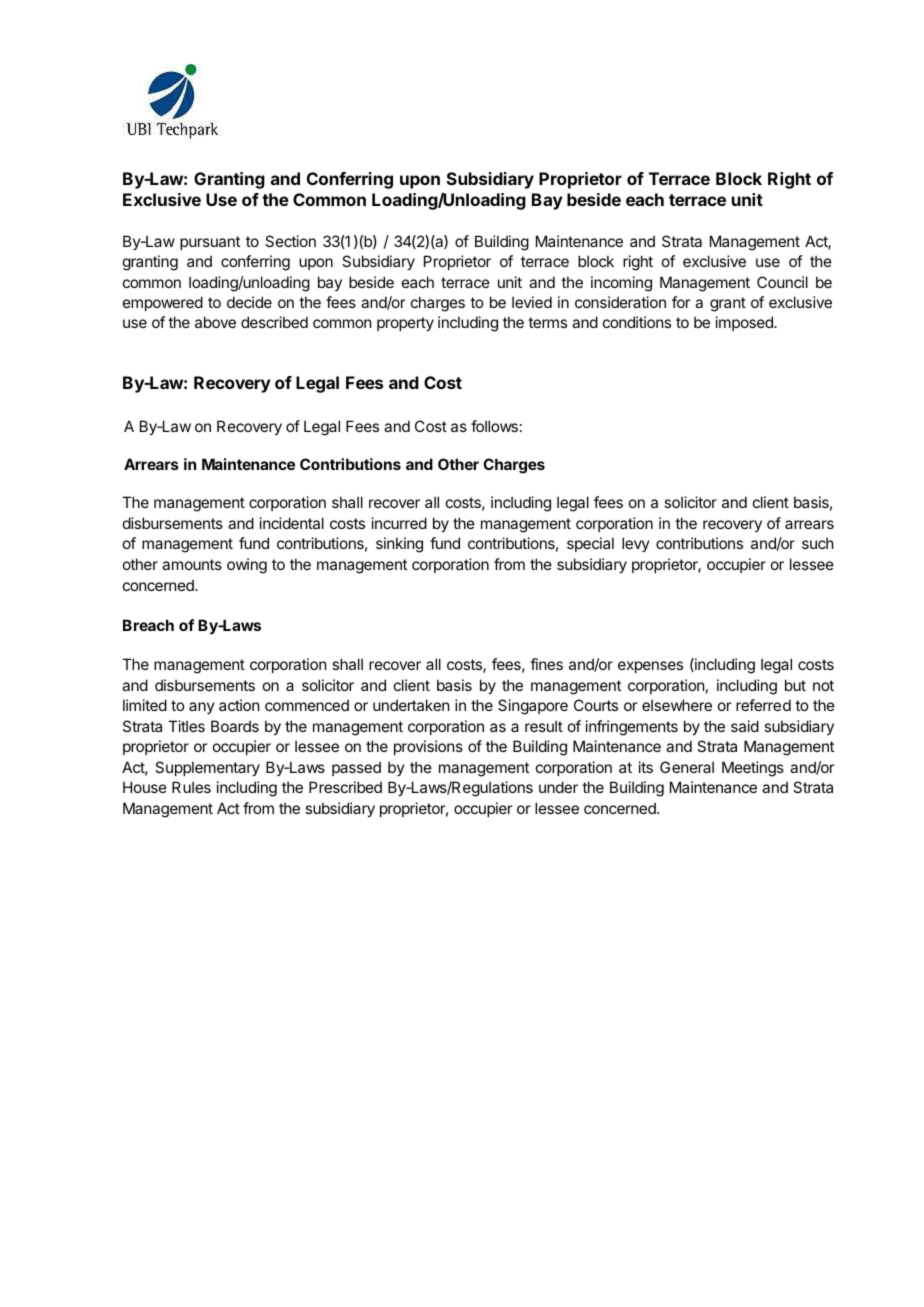 This document has height=1307, width=924. I want to click on such, so click(818, 543).
